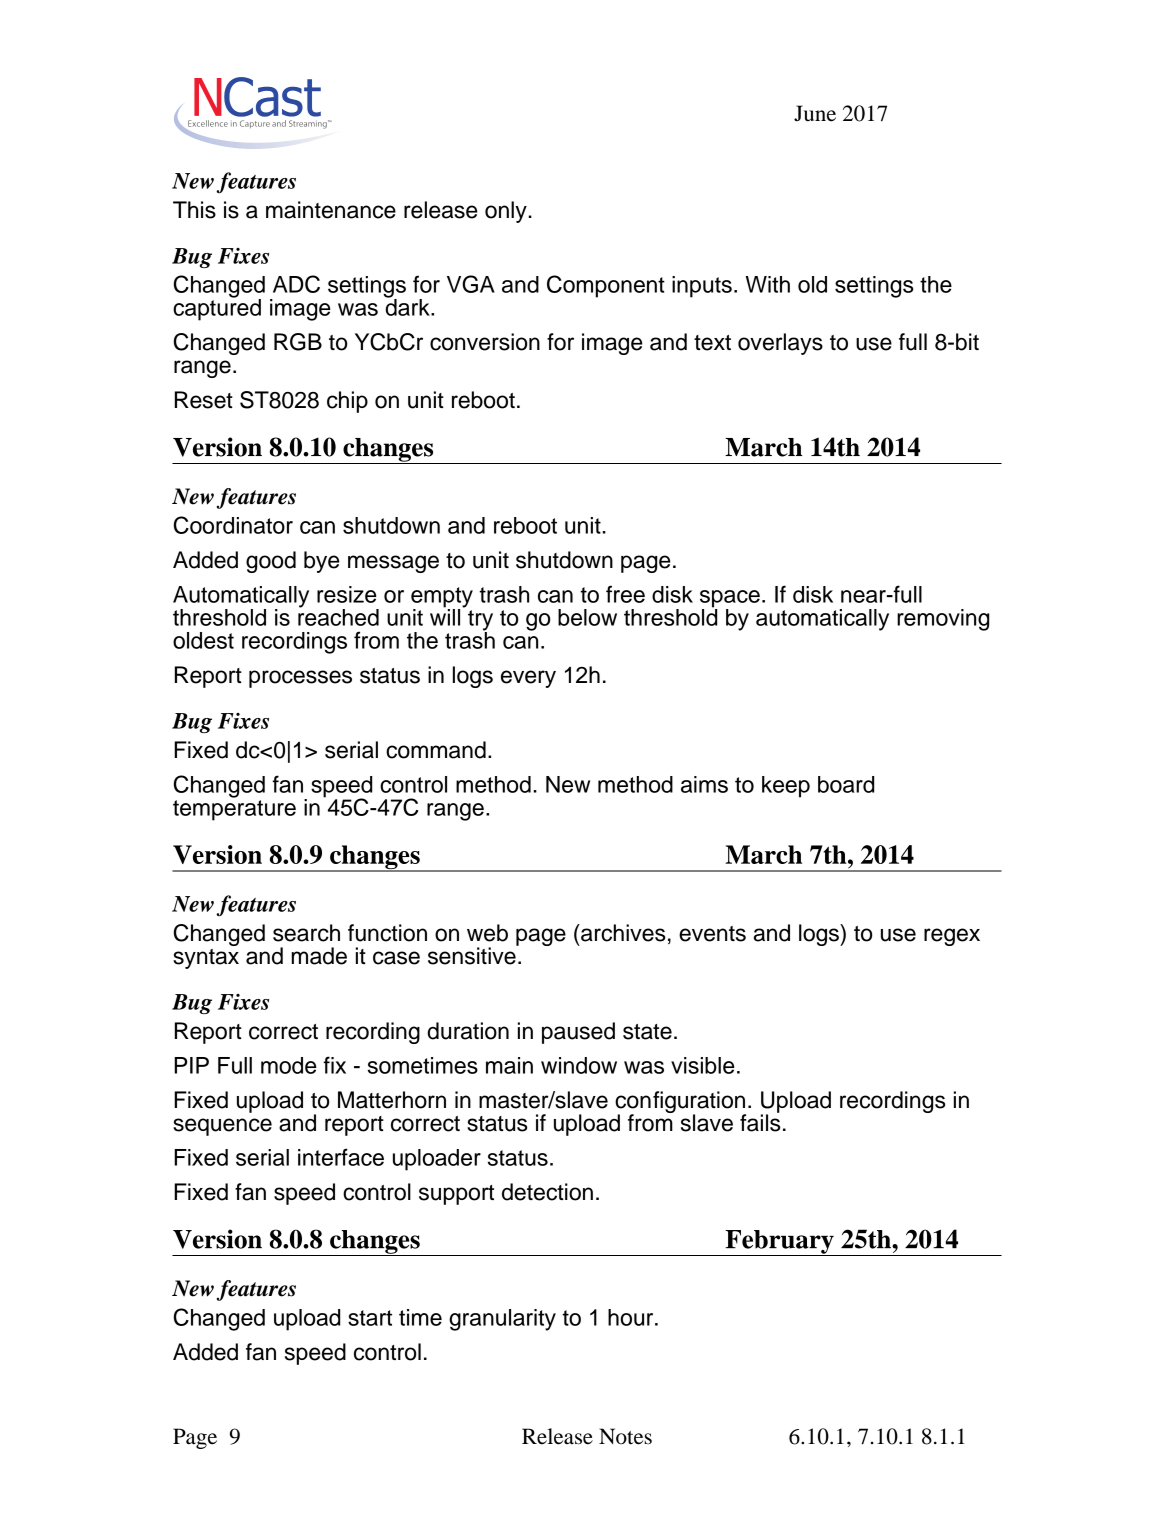 The height and width of the document is (1519, 1174). Describe the element at coordinates (506, 212) in the document. I see `only` at that location.
